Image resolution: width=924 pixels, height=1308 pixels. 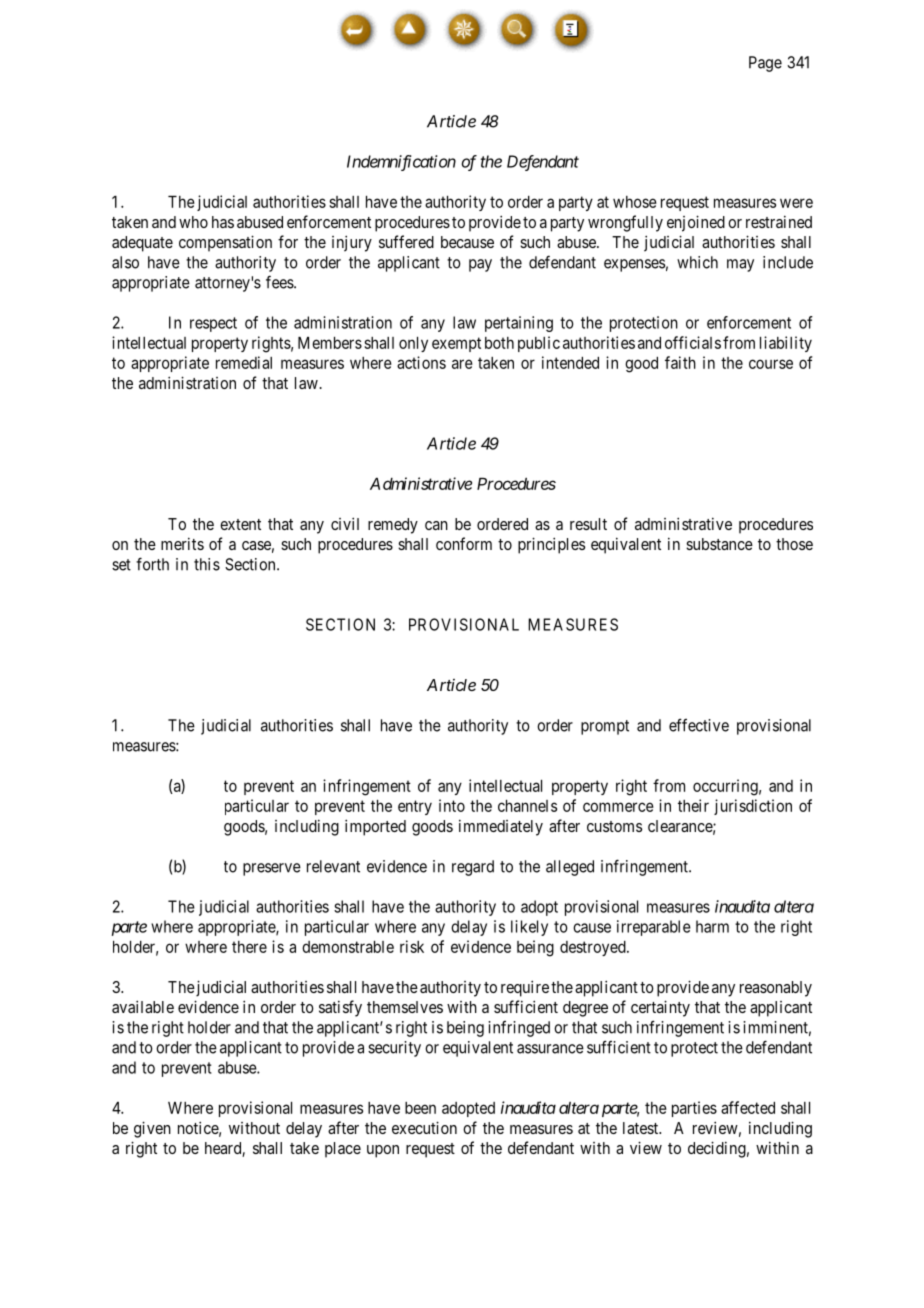 I want to click on faith, so click(x=680, y=362).
